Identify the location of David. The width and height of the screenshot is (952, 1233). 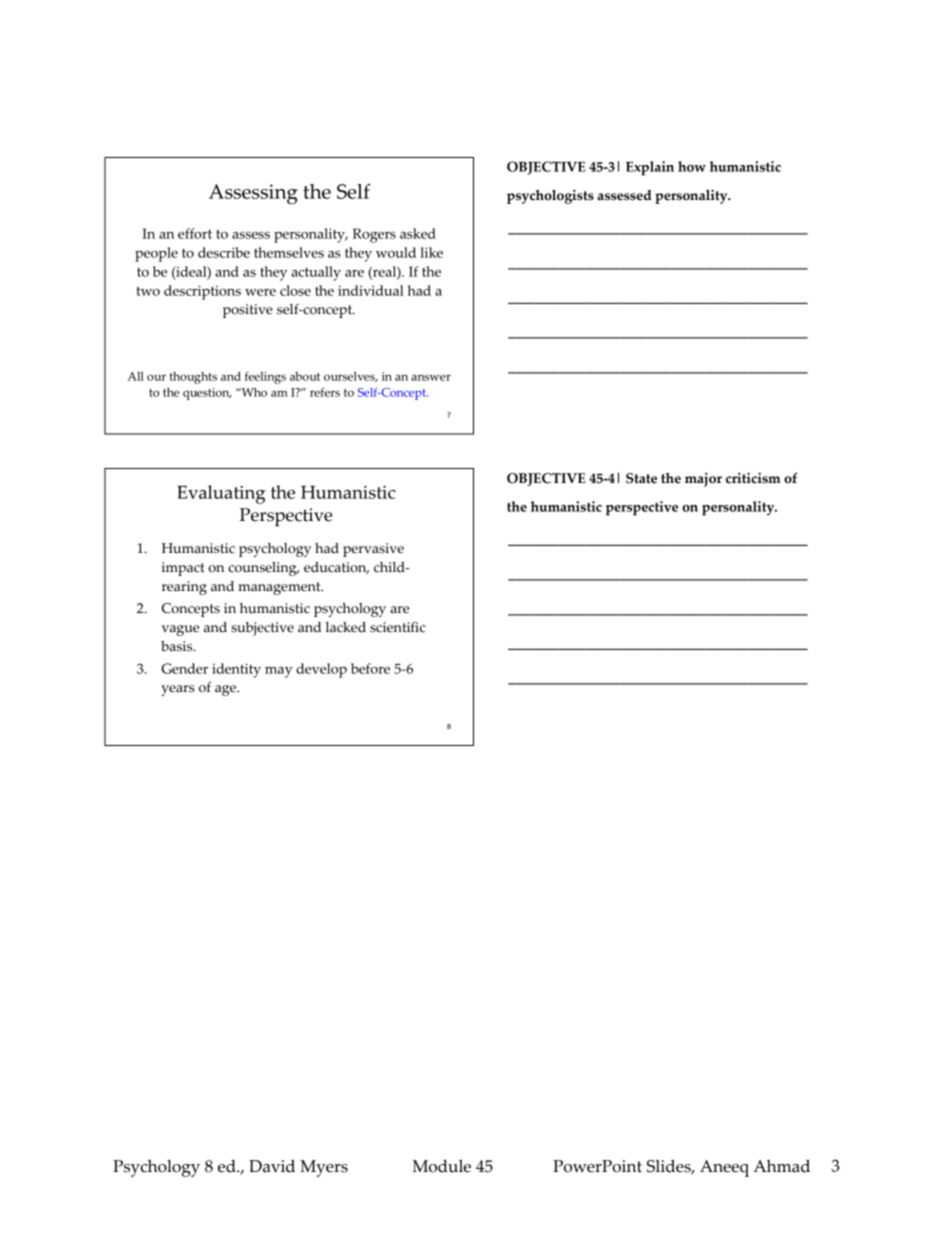
(272, 1166).
